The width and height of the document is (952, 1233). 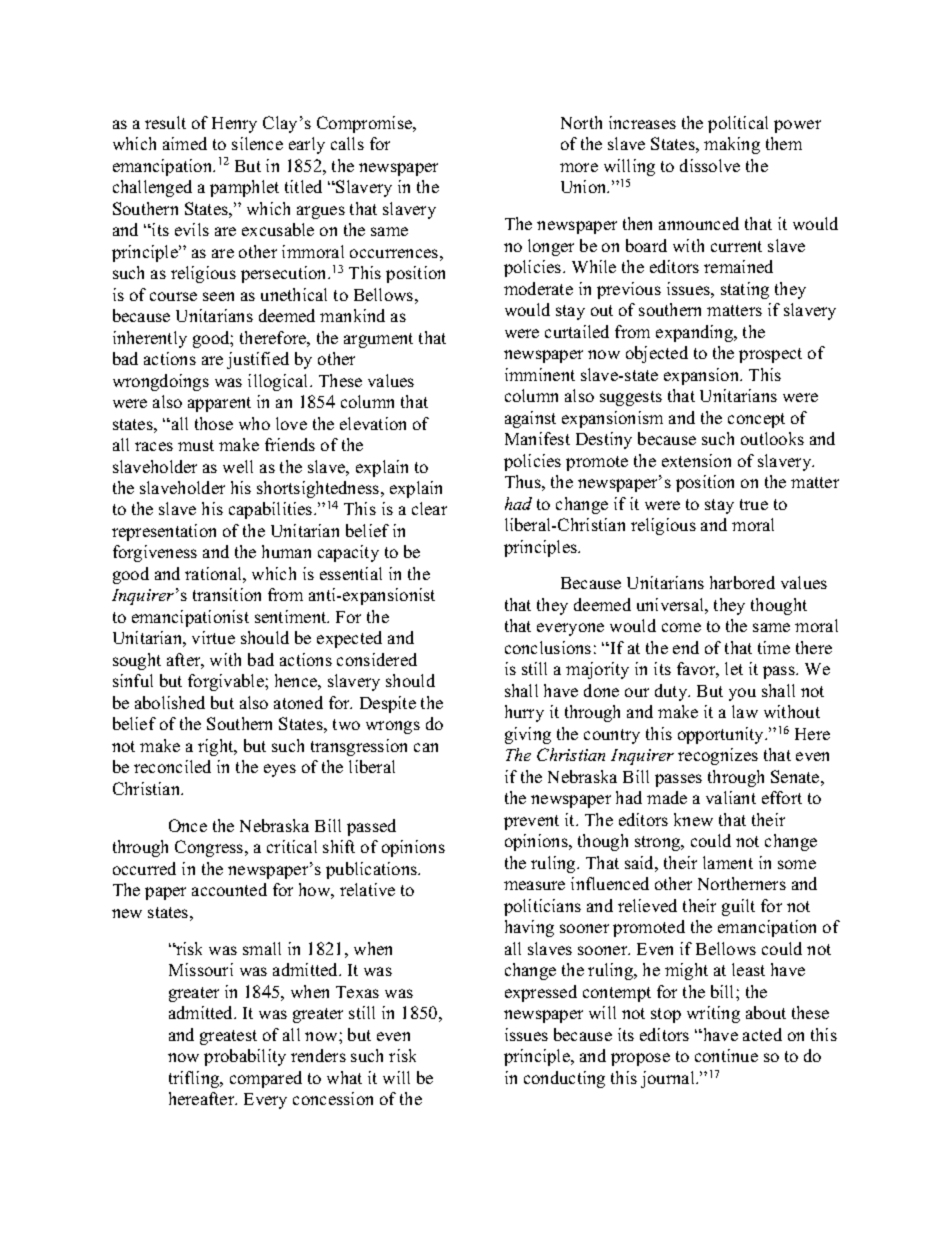 I want to click on Compromise, so click(x=366, y=124).
